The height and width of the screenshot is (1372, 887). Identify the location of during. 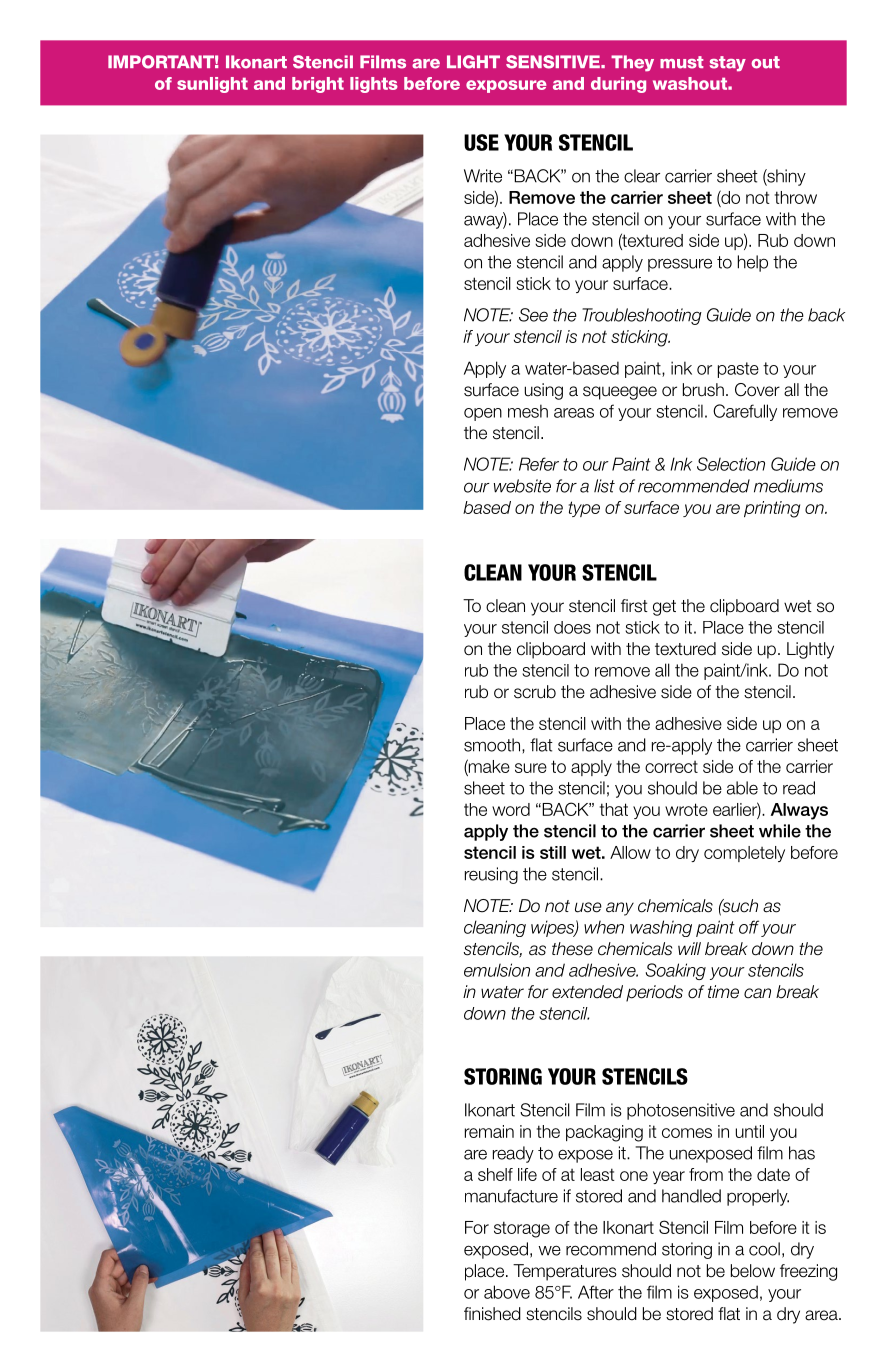
(618, 85).
